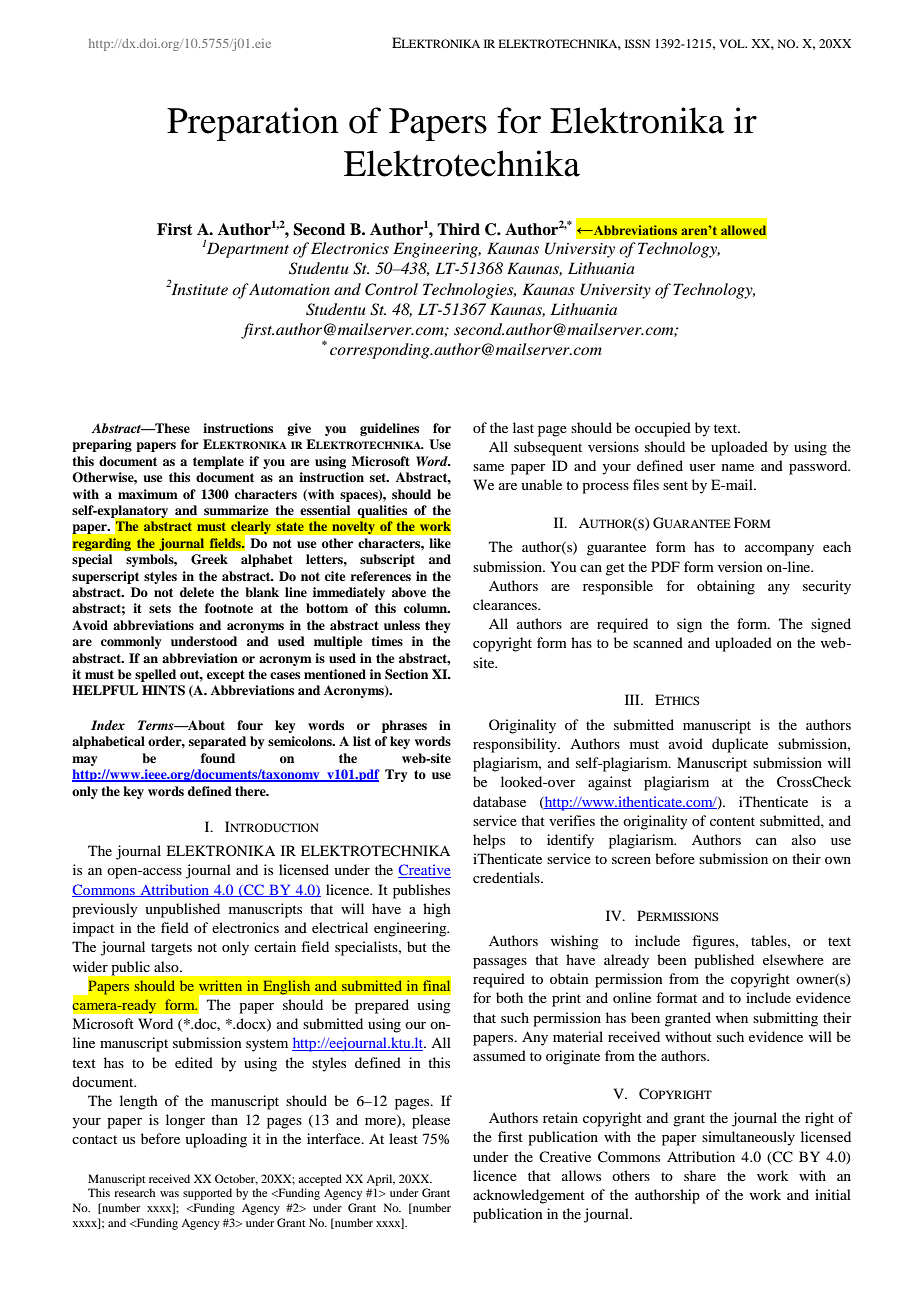 This screenshot has width=924, height=1308. What do you see at coordinates (733, 43) in the screenshot?
I see `VOL` at bounding box center [733, 43].
